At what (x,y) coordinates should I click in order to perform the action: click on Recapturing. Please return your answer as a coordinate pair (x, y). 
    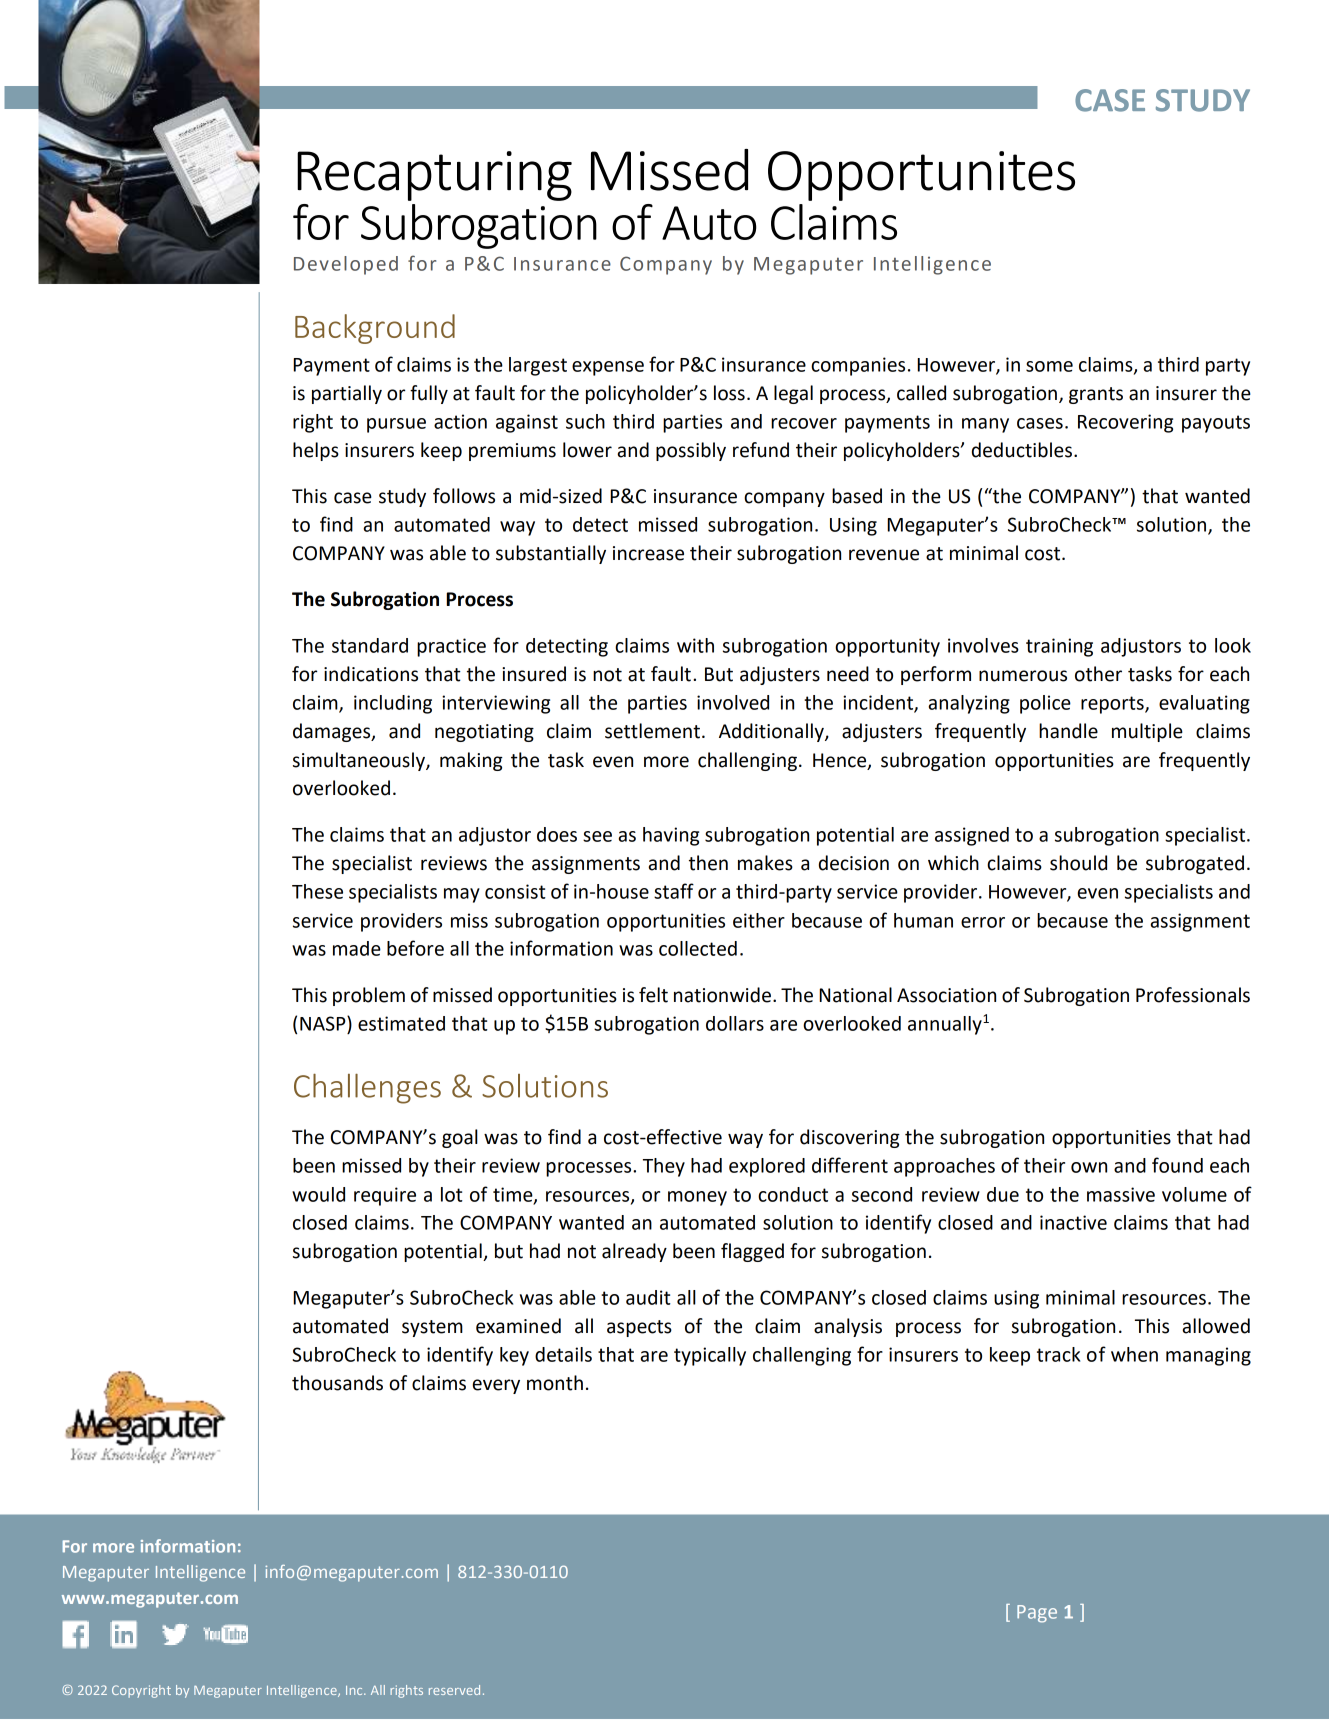
    Looking at the image, I should click on (434, 176).
